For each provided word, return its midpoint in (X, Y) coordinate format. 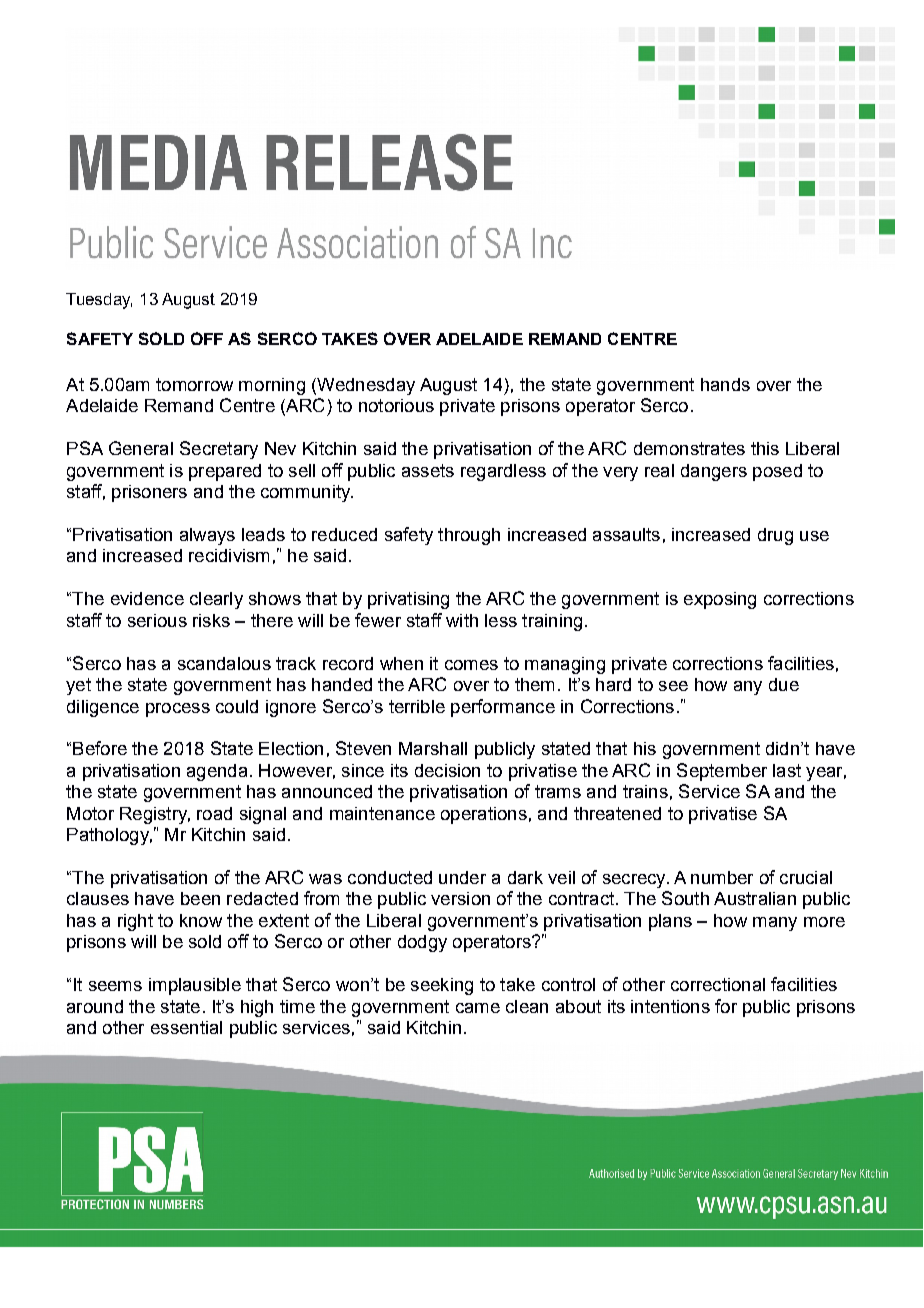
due (784, 684)
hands (725, 384)
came (478, 1008)
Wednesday (365, 386)
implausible (195, 986)
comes (471, 665)
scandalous (224, 663)
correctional (718, 984)
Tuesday (99, 301)
